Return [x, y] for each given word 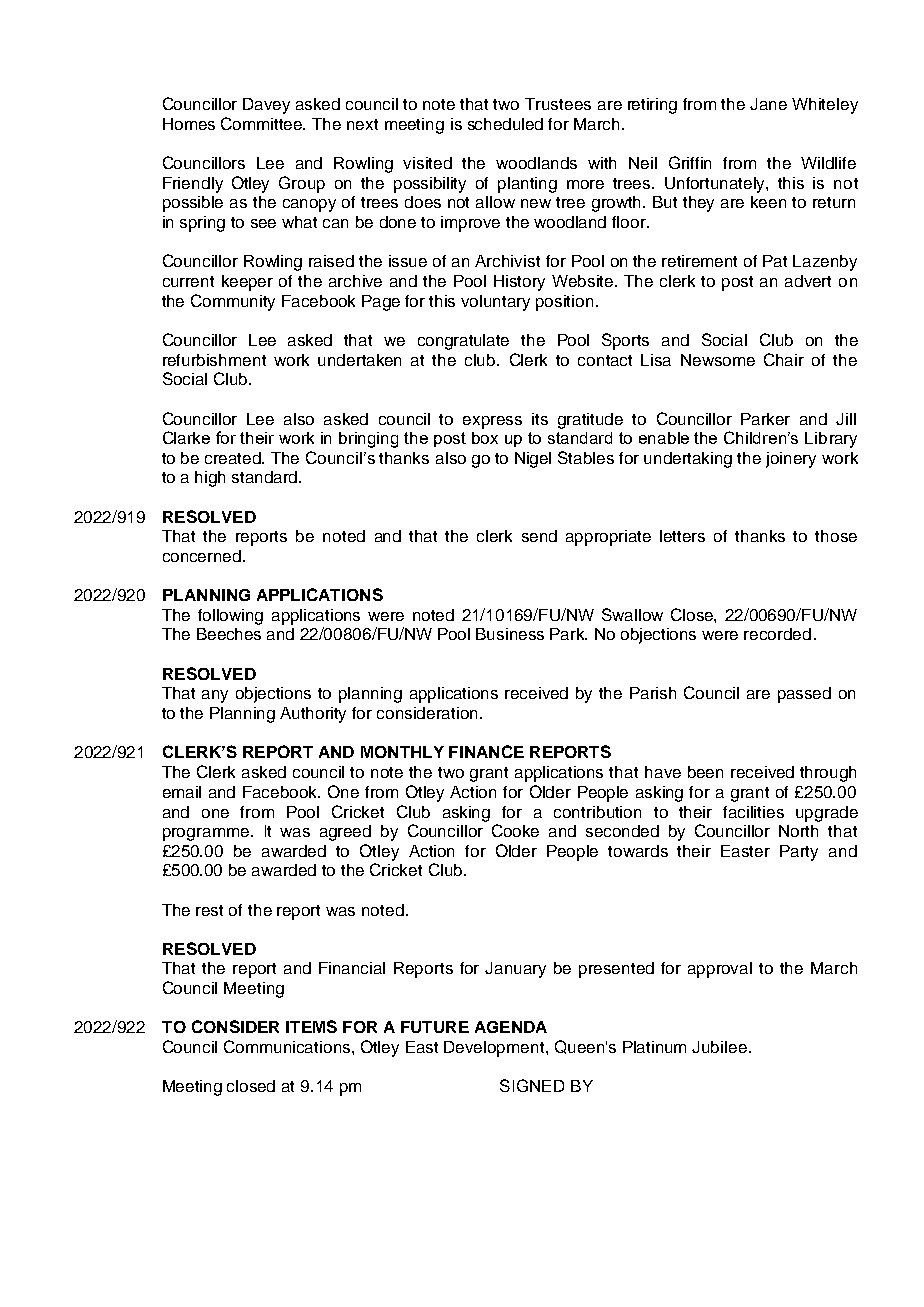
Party [799, 853]
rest [209, 910]
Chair [784, 359]
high [210, 479]
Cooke [515, 830]
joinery [791, 460]
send [539, 536]
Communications [288, 1046]
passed [804, 695]
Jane [768, 104]
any [215, 696]
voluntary [495, 303]
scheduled [505, 124]
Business [510, 634]
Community [233, 302]
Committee [263, 123]
